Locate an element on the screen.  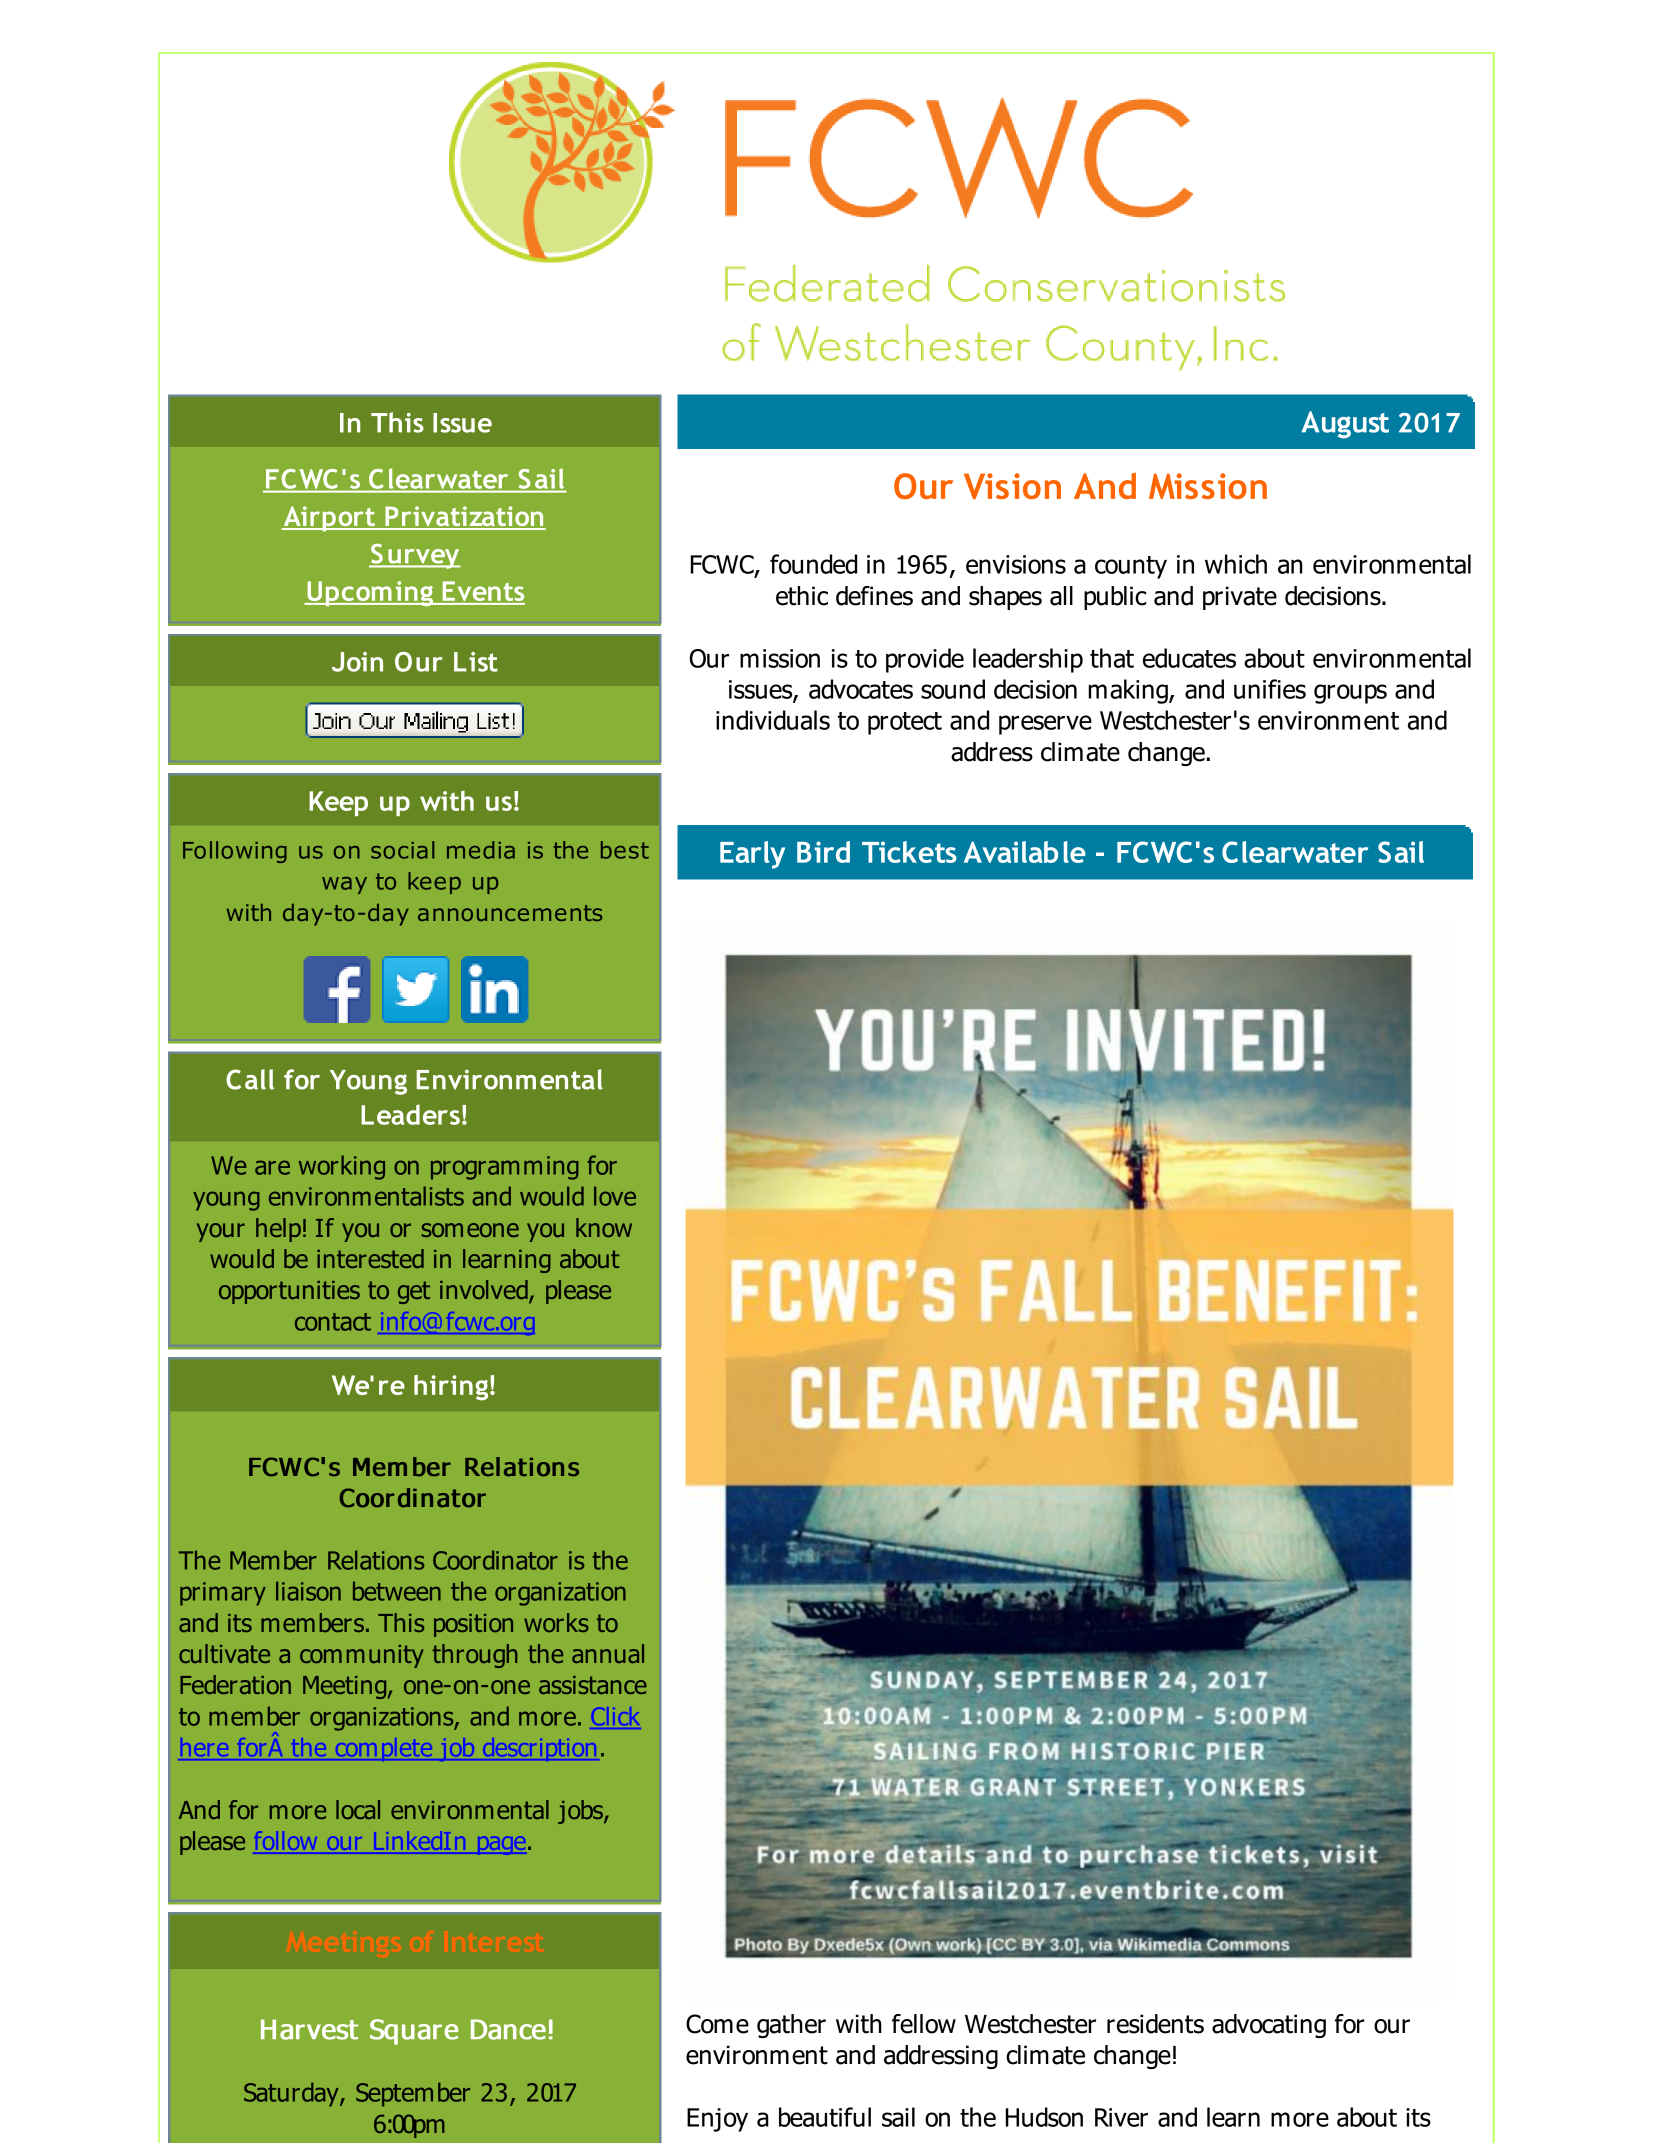
gather is located at coordinates (791, 2026).
